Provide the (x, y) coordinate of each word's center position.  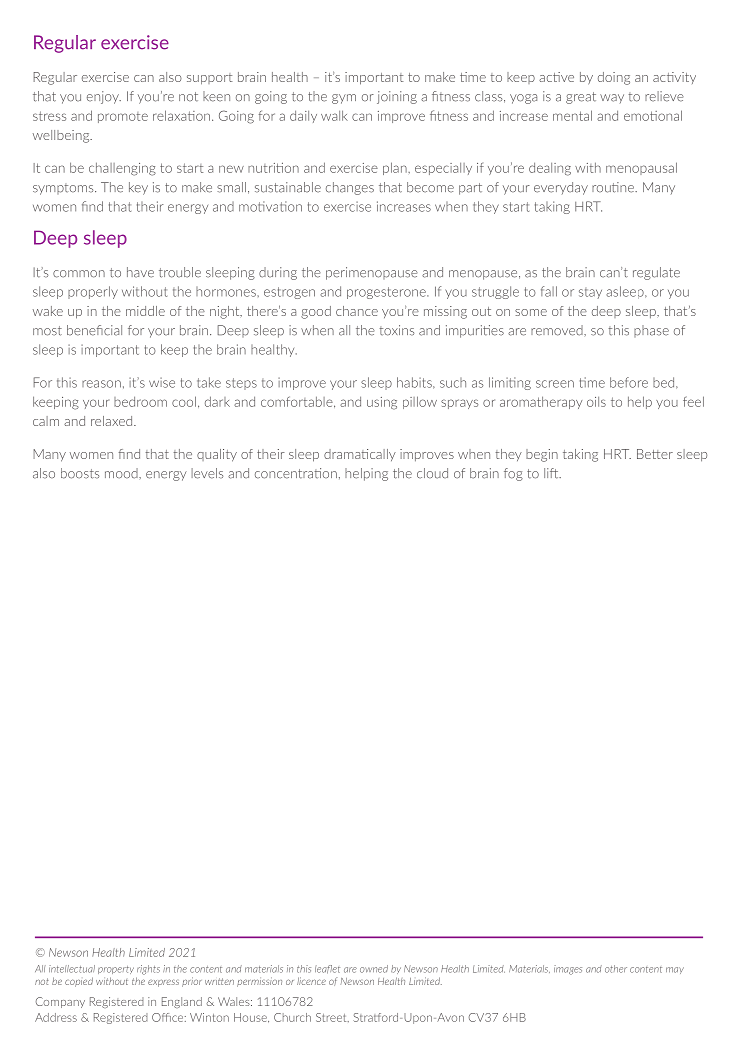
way (612, 98)
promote (123, 117)
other (616, 969)
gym (344, 99)
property (116, 970)
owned (374, 969)
